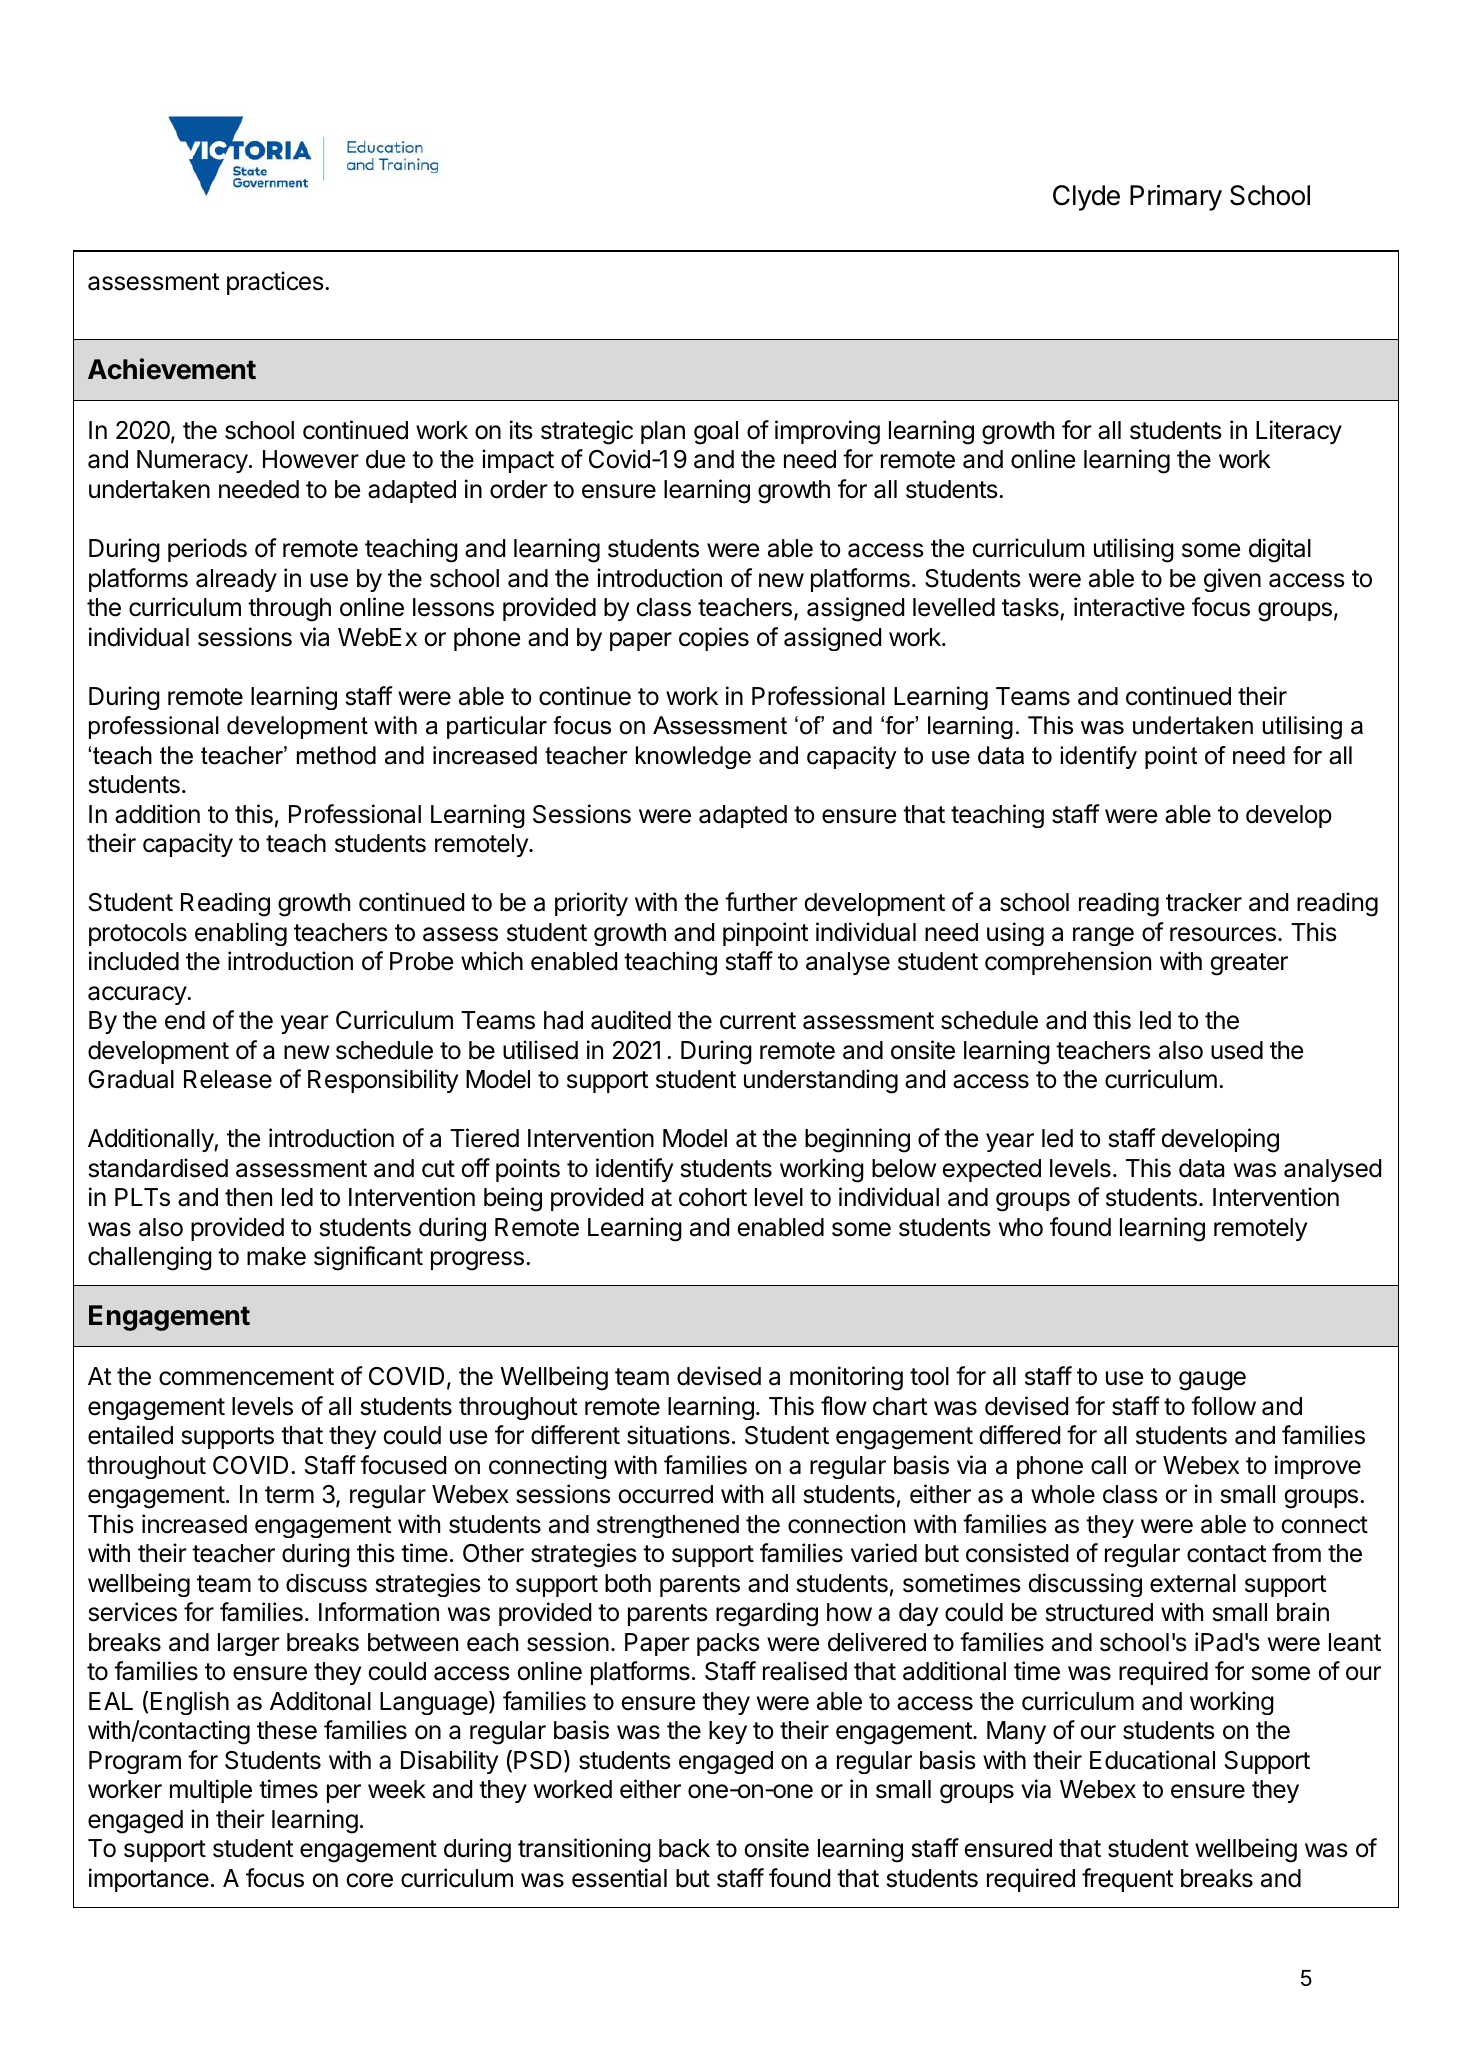  What do you see at coordinates (211, 1791) in the screenshot?
I see `multiple` at bounding box center [211, 1791].
